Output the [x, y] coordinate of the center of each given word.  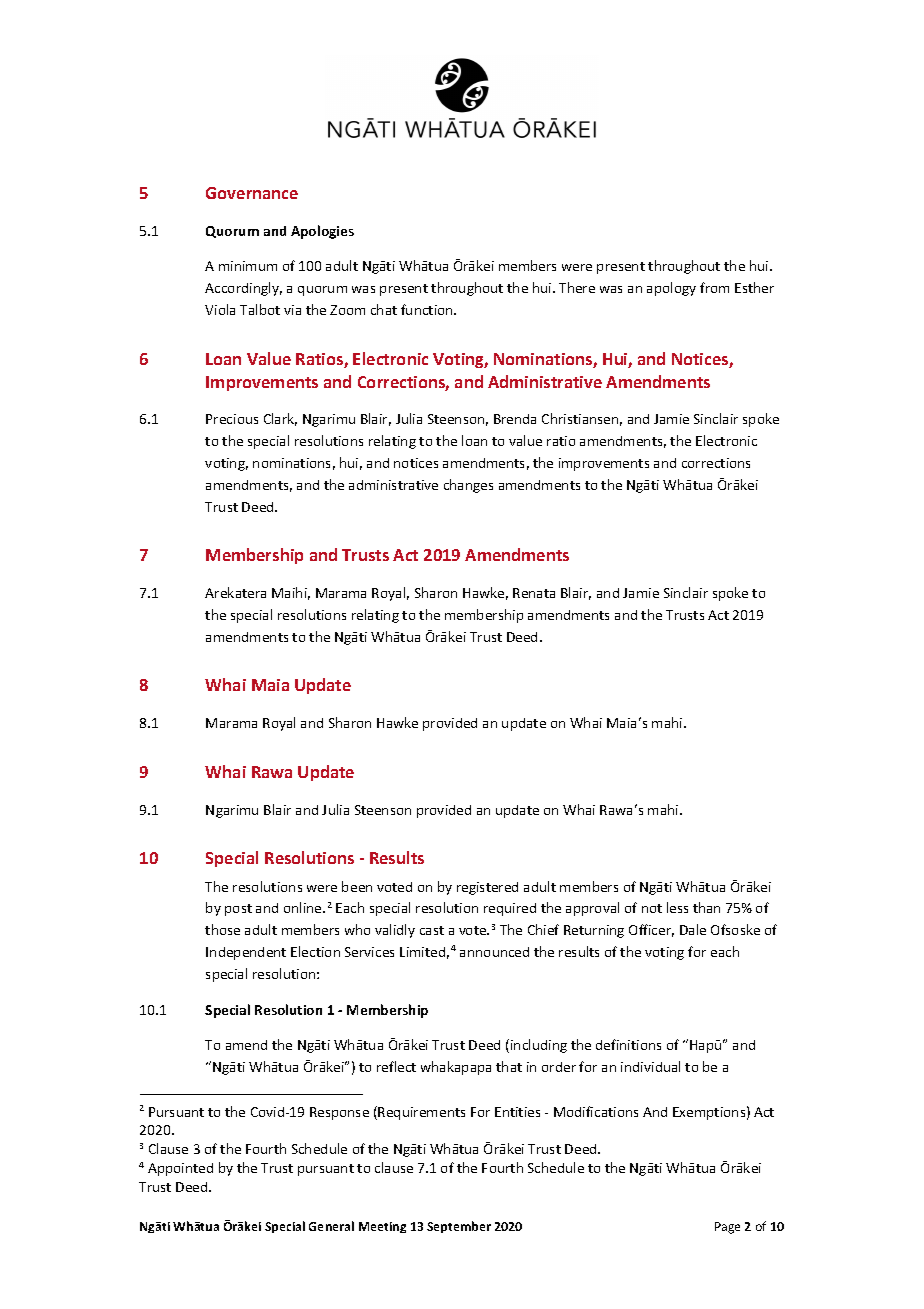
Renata [534, 593]
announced [494, 952]
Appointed [180, 1169]
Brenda [515, 419]
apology [671, 289]
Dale [693, 929]
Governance [252, 193]
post [238, 910]
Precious [232, 419]
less [677, 907]
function [428, 309]
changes [468, 486]
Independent [246, 953]
